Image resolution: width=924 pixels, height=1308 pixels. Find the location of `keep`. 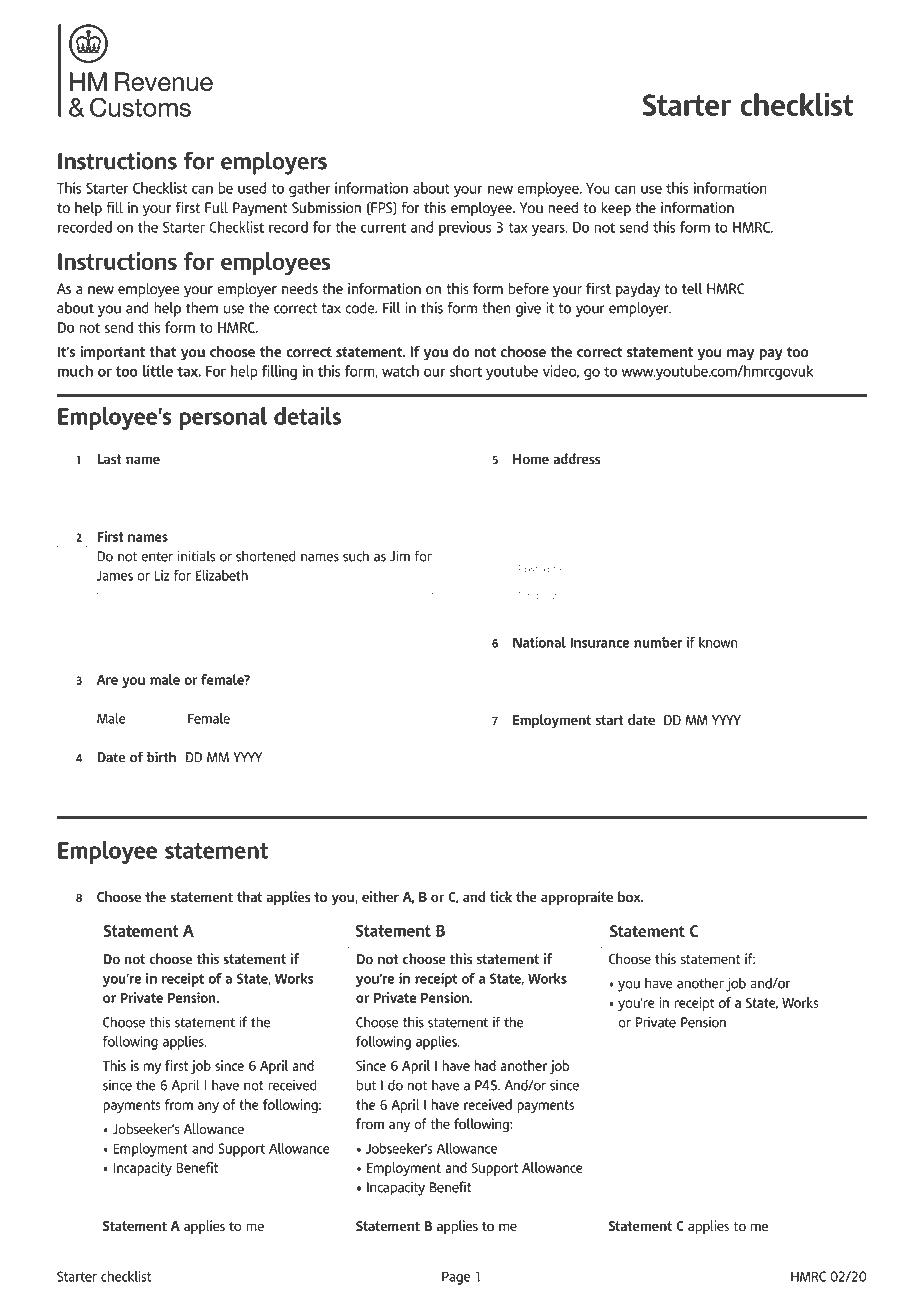

keep is located at coordinates (616, 209).
